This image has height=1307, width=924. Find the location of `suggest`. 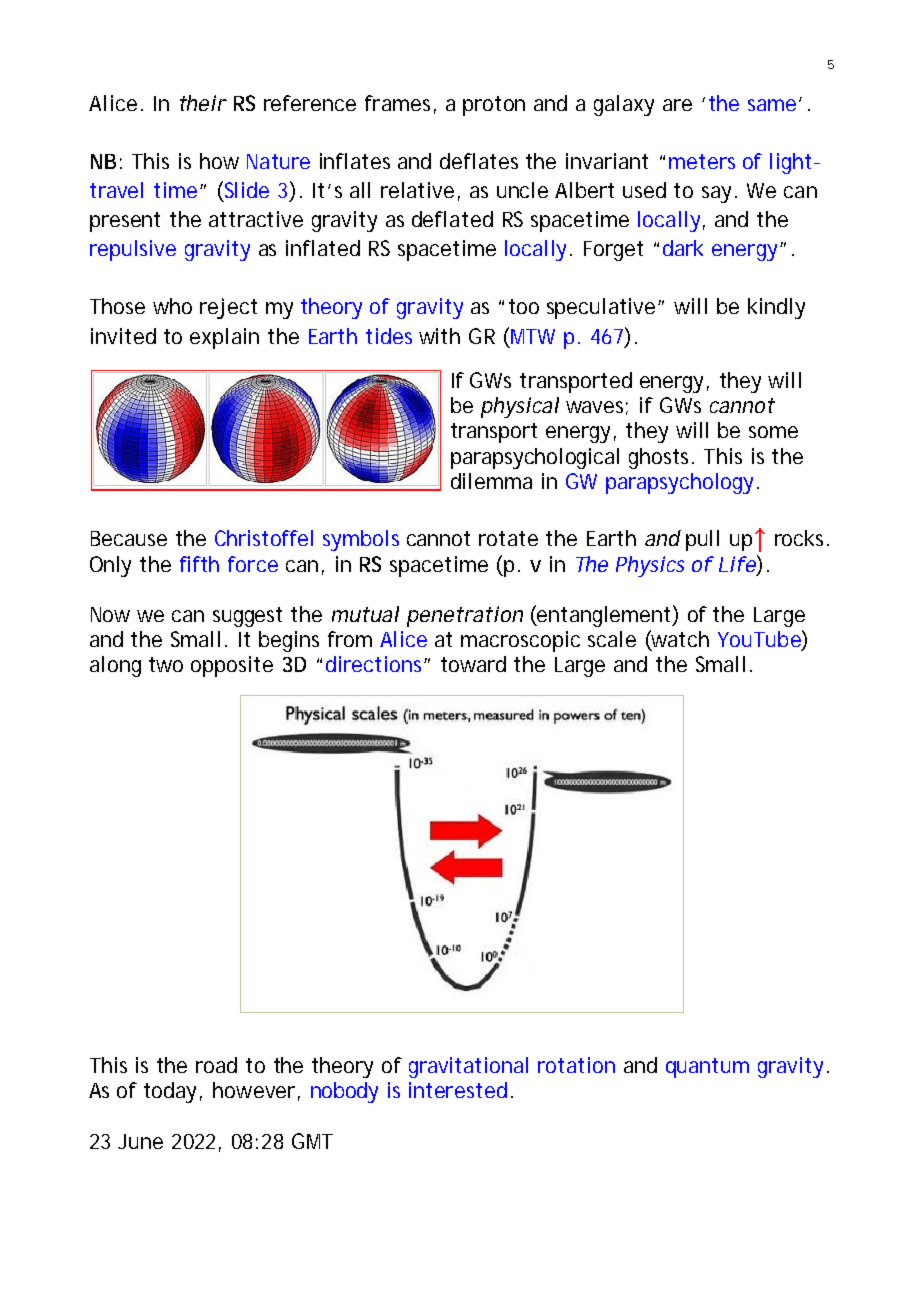

suggest is located at coordinates (247, 617).
